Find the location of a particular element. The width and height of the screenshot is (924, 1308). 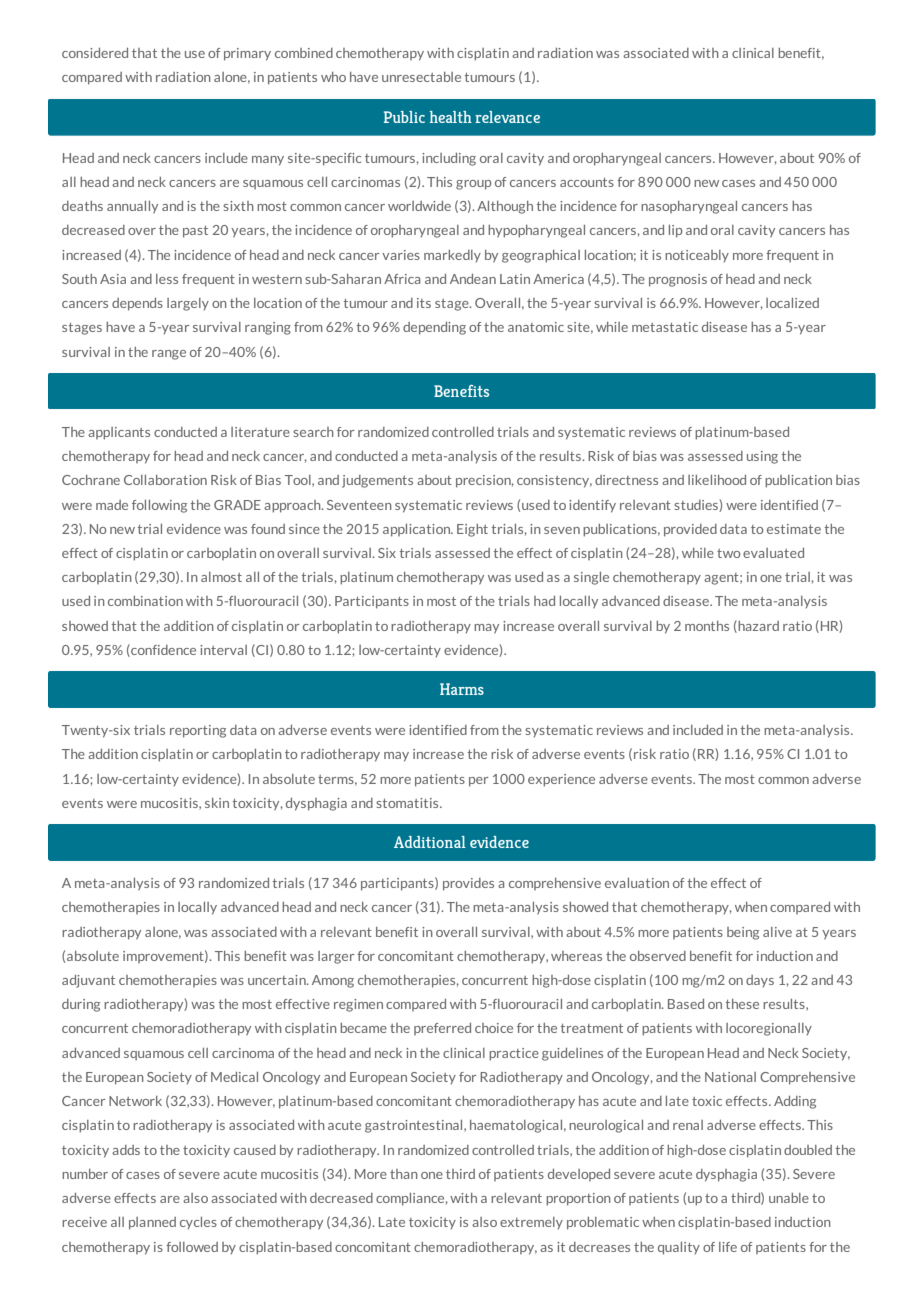

health is located at coordinates (450, 117).
